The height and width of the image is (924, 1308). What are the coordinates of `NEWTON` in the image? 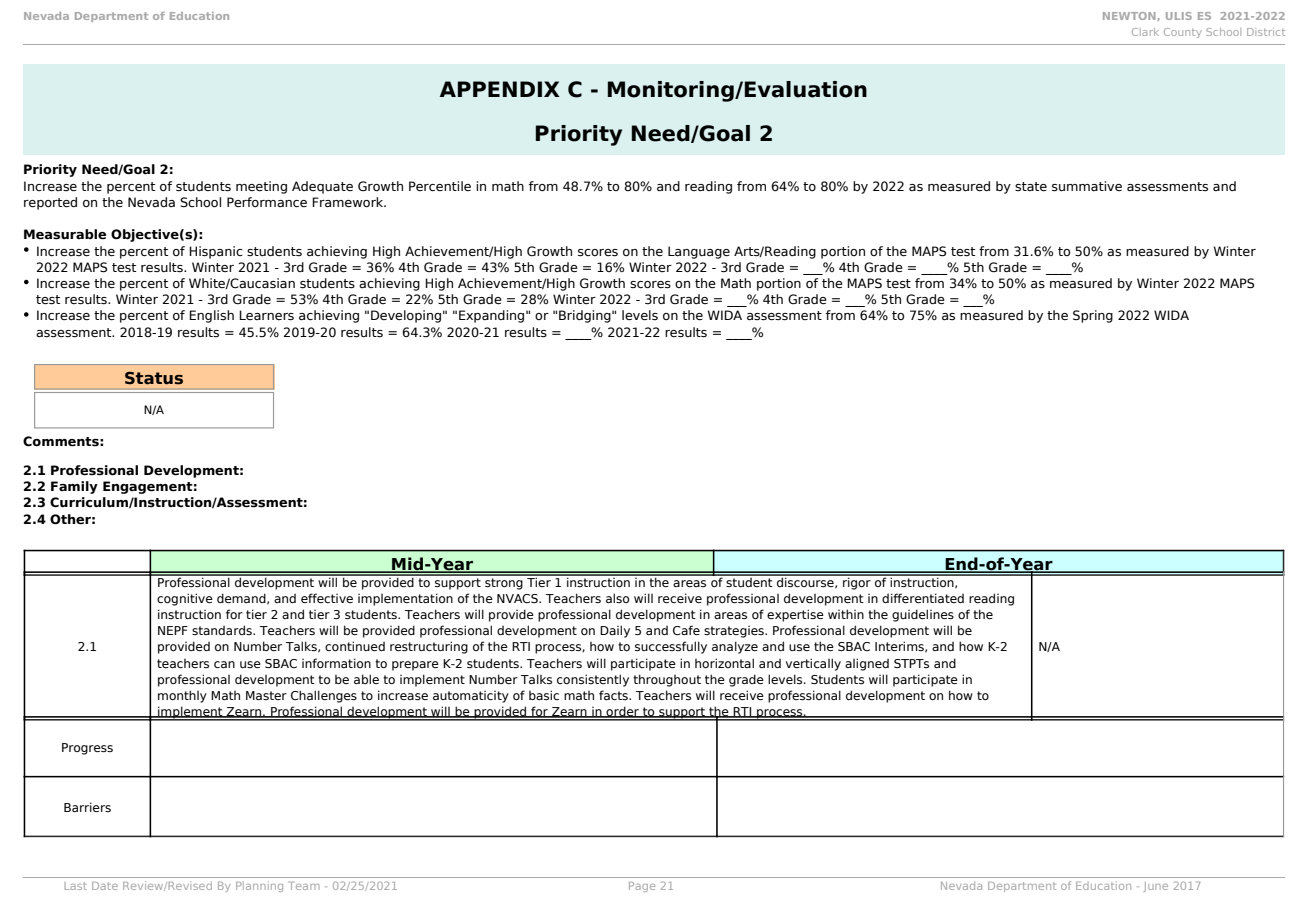 It's located at (1129, 16).
